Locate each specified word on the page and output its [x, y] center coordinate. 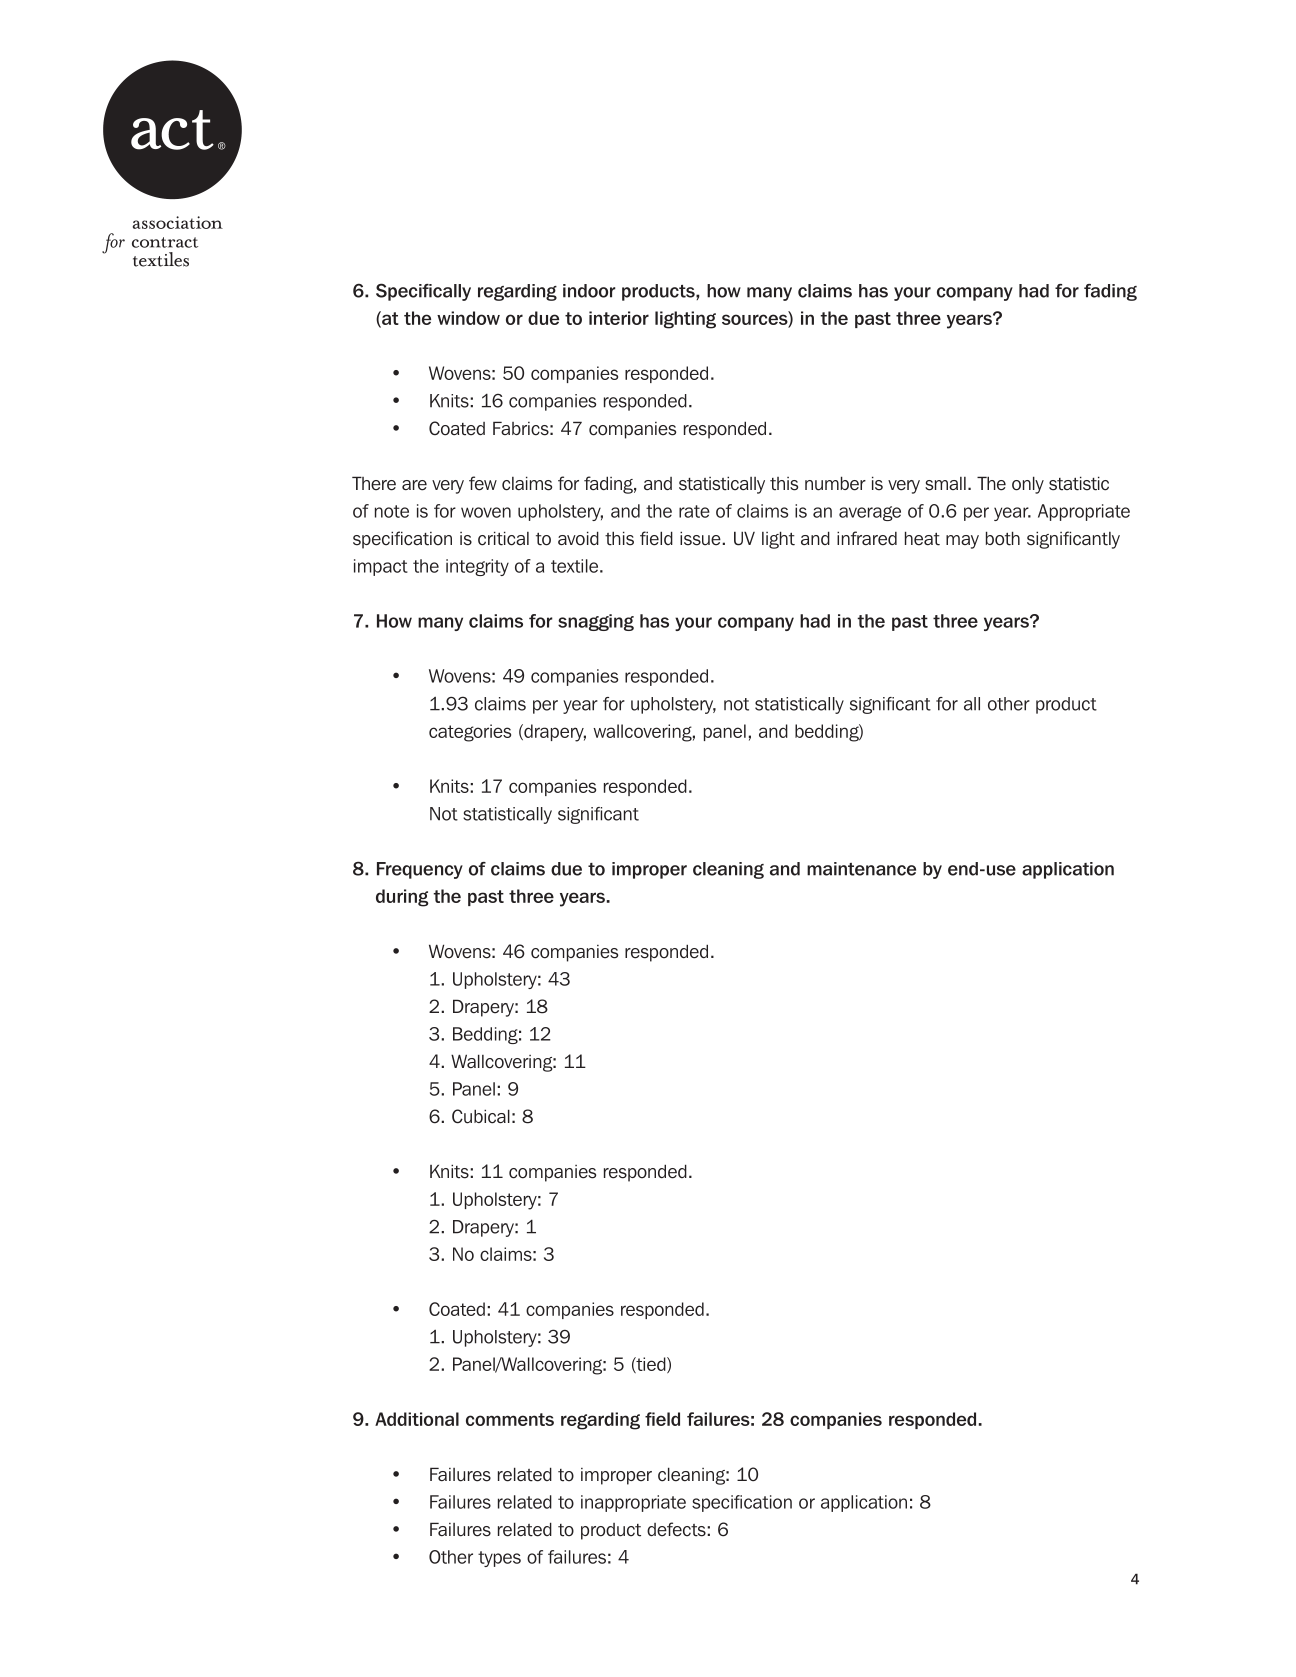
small [945, 484]
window [468, 318]
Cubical [481, 1116]
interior [619, 318]
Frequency [420, 870]
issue [701, 538]
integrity [477, 567]
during [402, 898]
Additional [417, 1419]
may [962, 542]
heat [922, 538]
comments [510, 1419]
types [499, 1559]
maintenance [861, 869]
